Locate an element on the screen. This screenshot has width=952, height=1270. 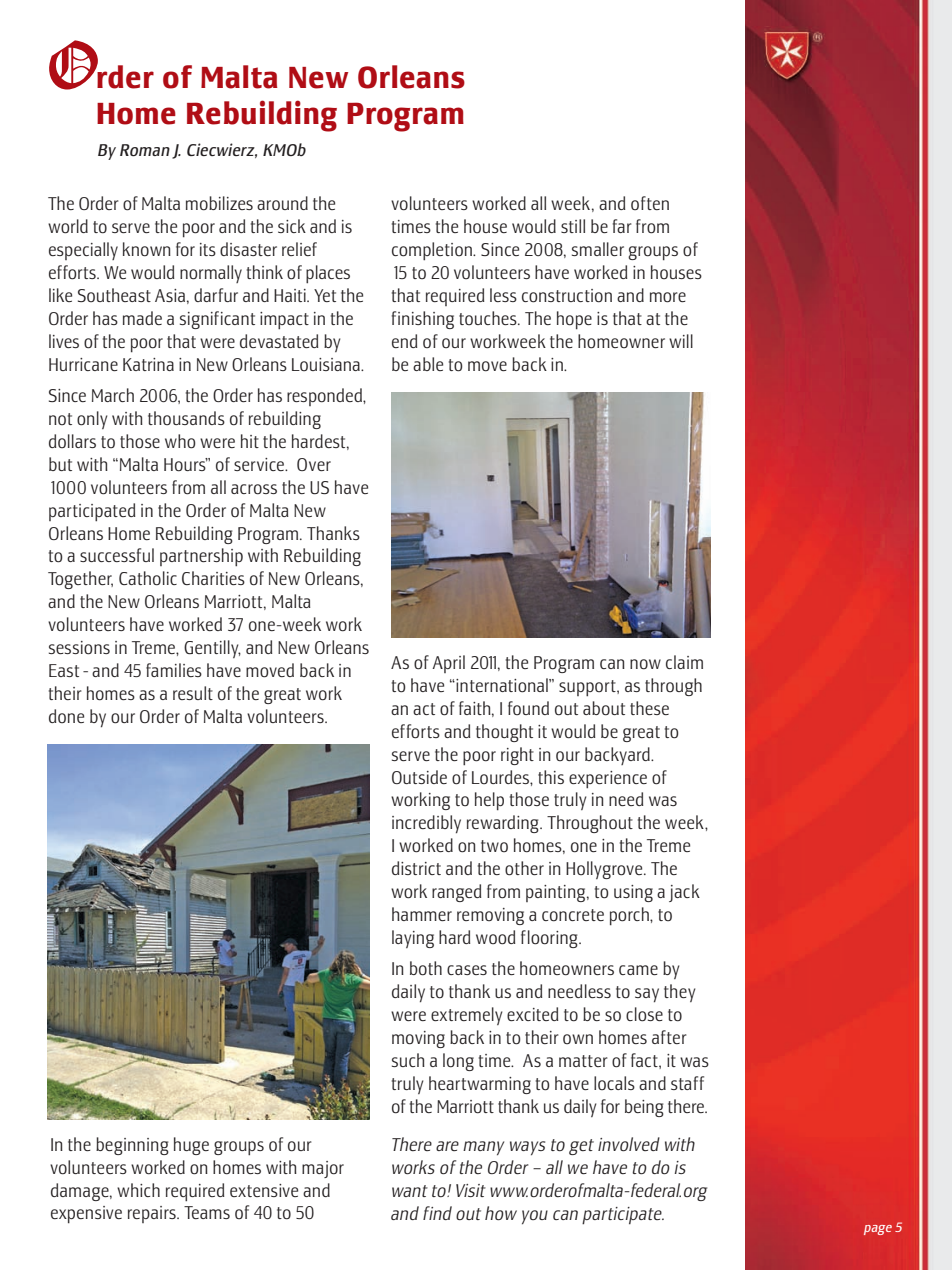
Roman is located at coordinates (145, 150).
